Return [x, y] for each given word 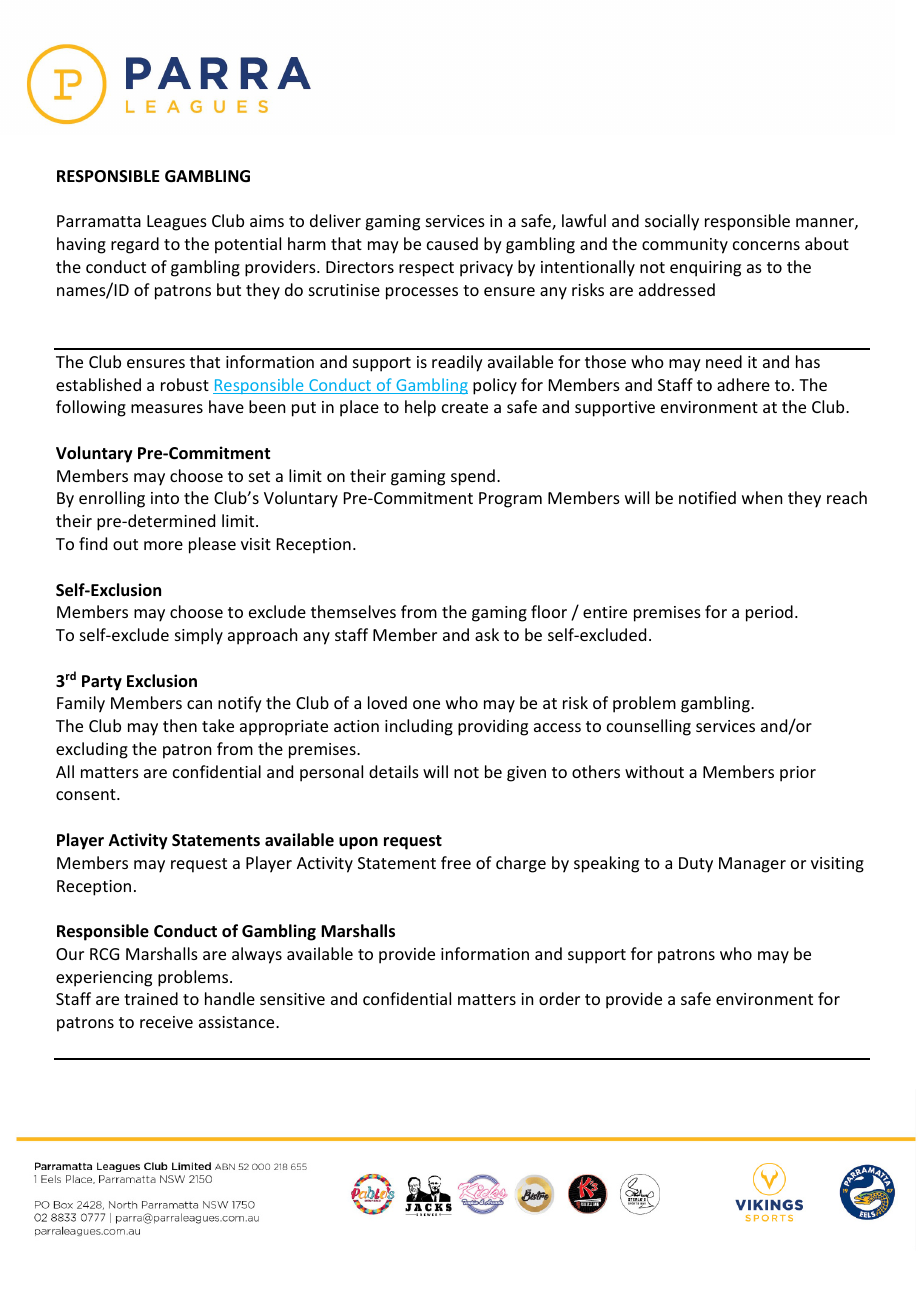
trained [151, 998]
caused [452, 243]
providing [493, 727]
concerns [766, 245]
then [180, 725]
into [165, 498]
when [762, 497]
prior [798, 774]
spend [473, 477]
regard [135, 245]
